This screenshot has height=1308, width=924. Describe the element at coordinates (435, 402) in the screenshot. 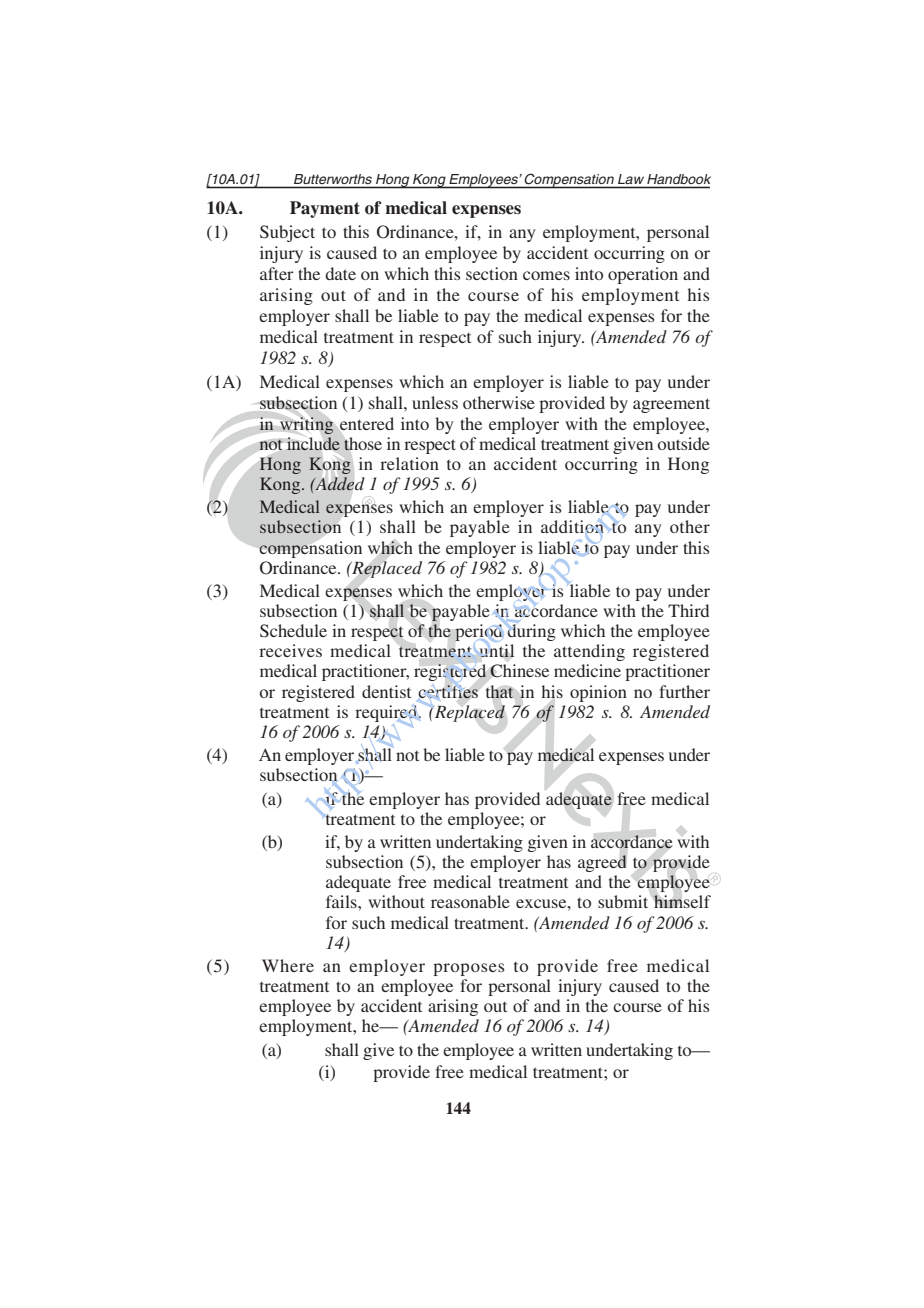

I see `unless` at that location.
